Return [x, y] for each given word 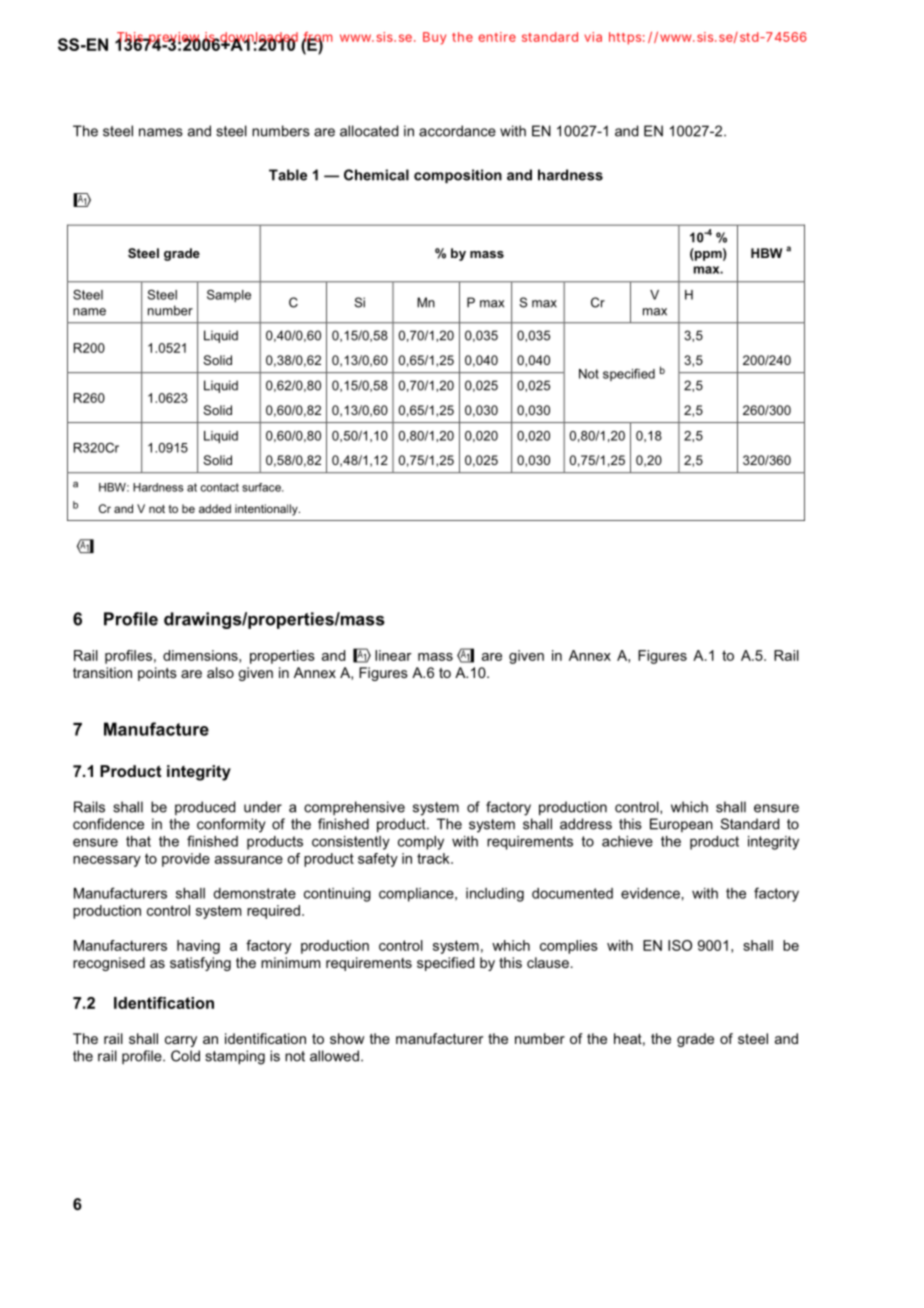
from [317, 38]
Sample [229, 295]
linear [393, 655]
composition [458, 176]
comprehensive [354, 808]
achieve [627, 841]
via [593, 37]
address [586, 824]
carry [181, 1041]
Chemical [376, 175]
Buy [434, 38]
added [215, 508]
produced [205, 808]
